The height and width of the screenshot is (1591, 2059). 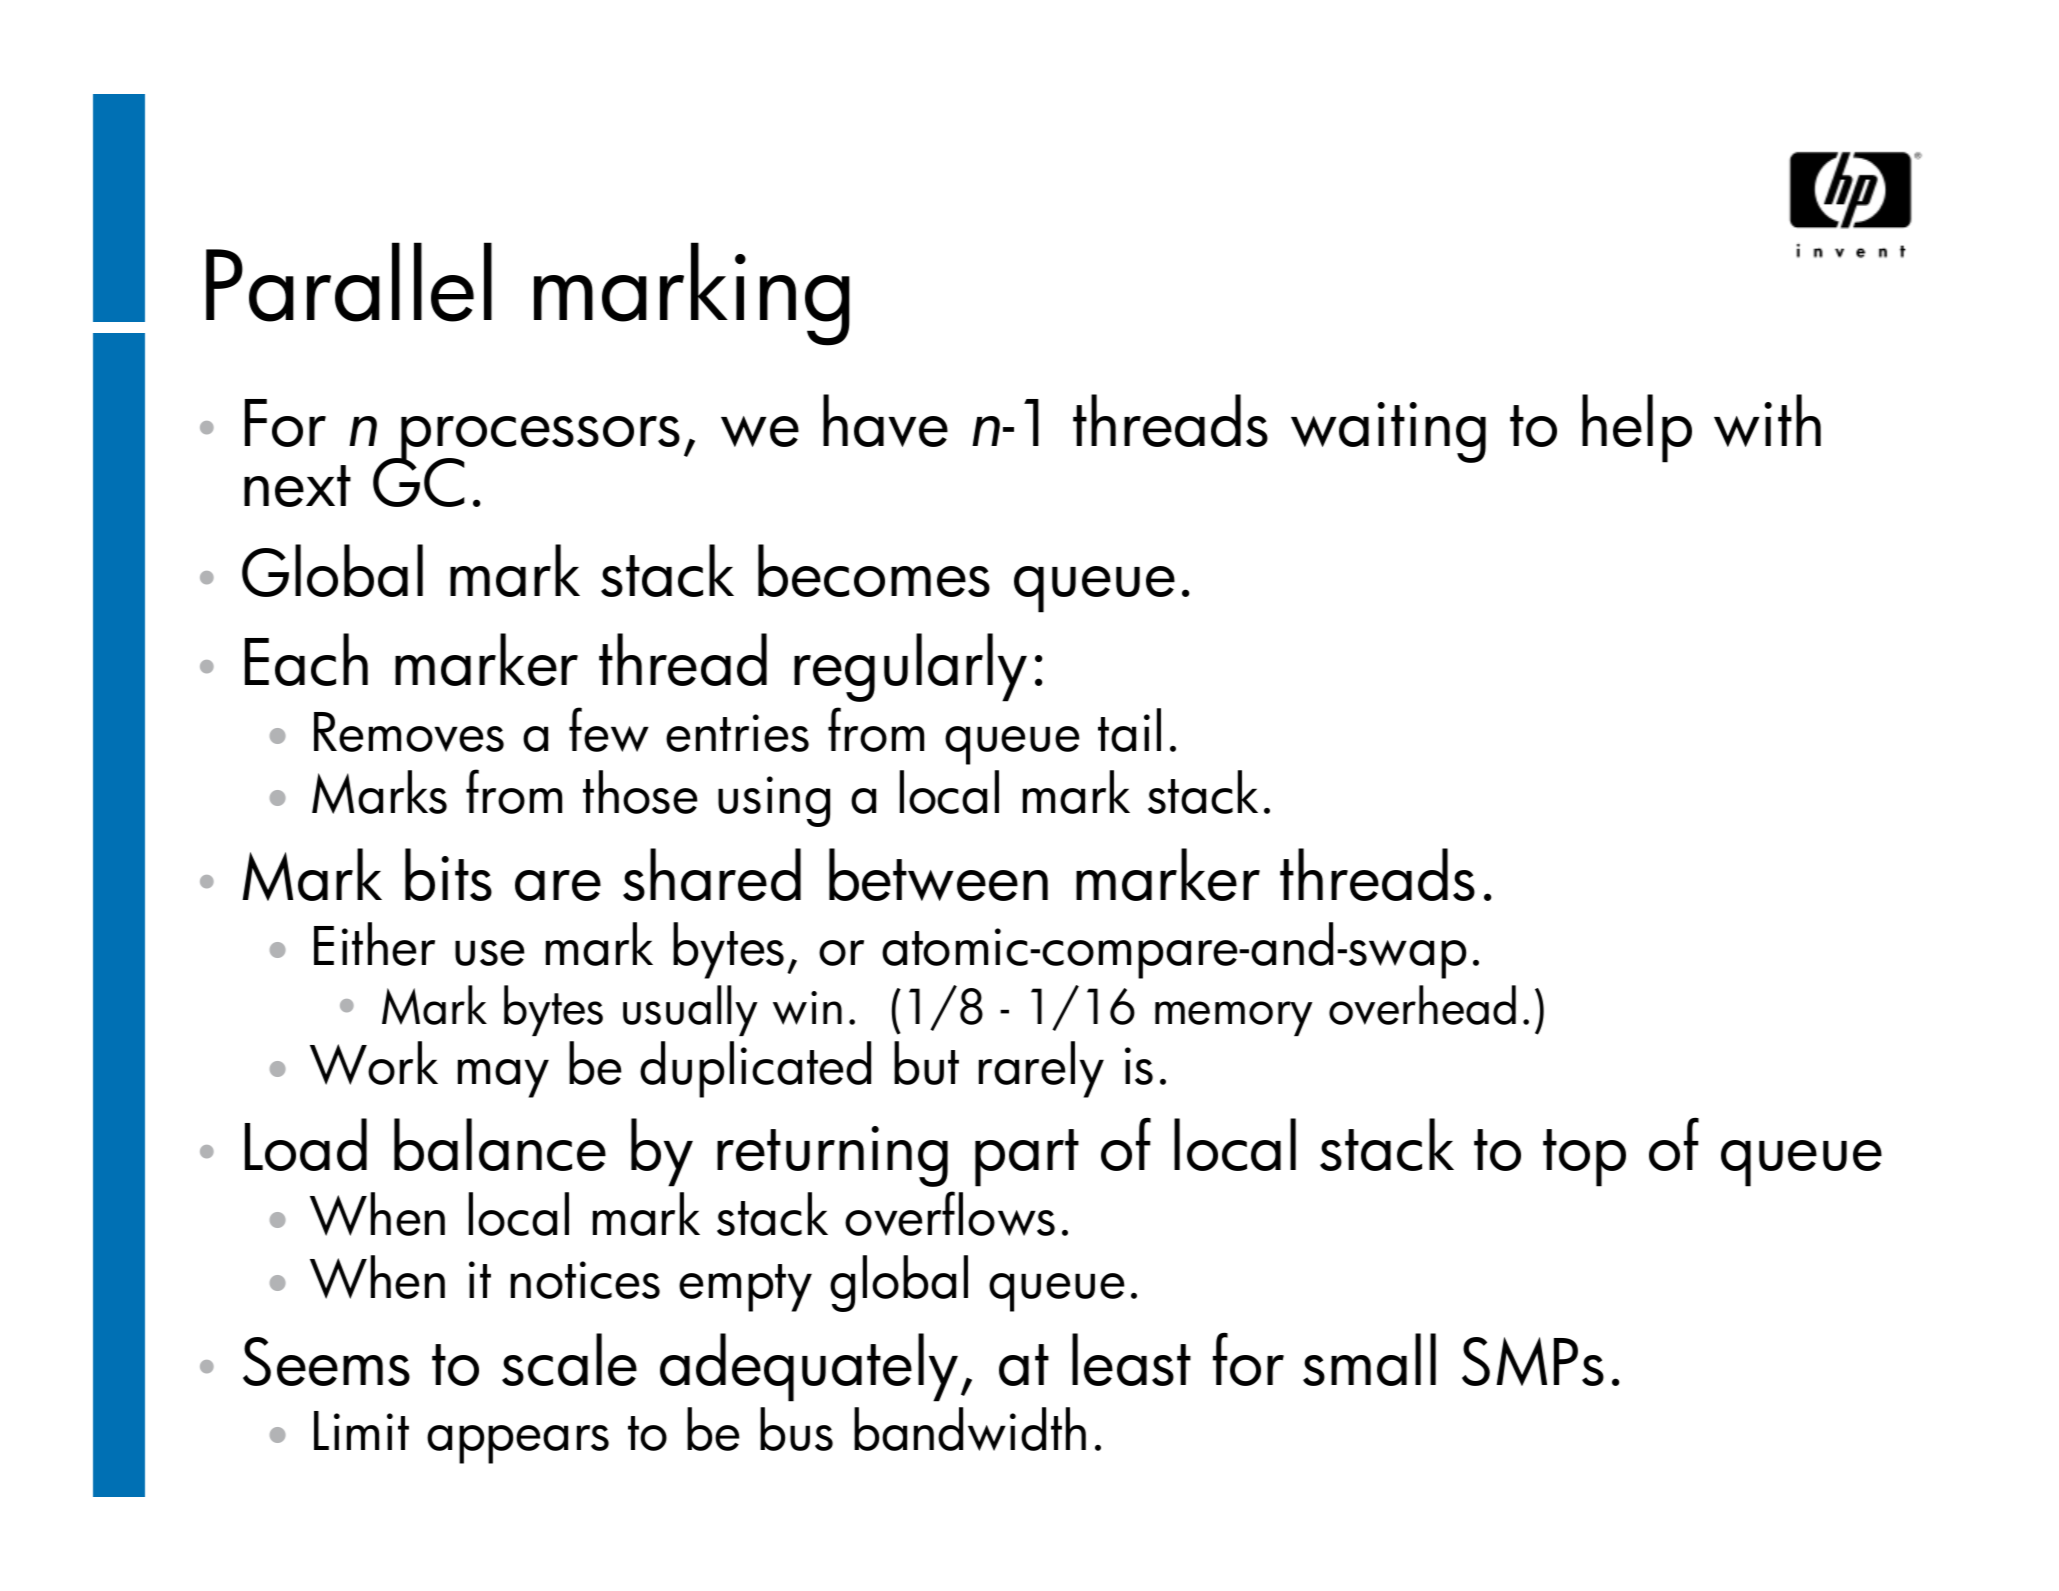 I want to click on small, so click(x=1369, y=1359).
